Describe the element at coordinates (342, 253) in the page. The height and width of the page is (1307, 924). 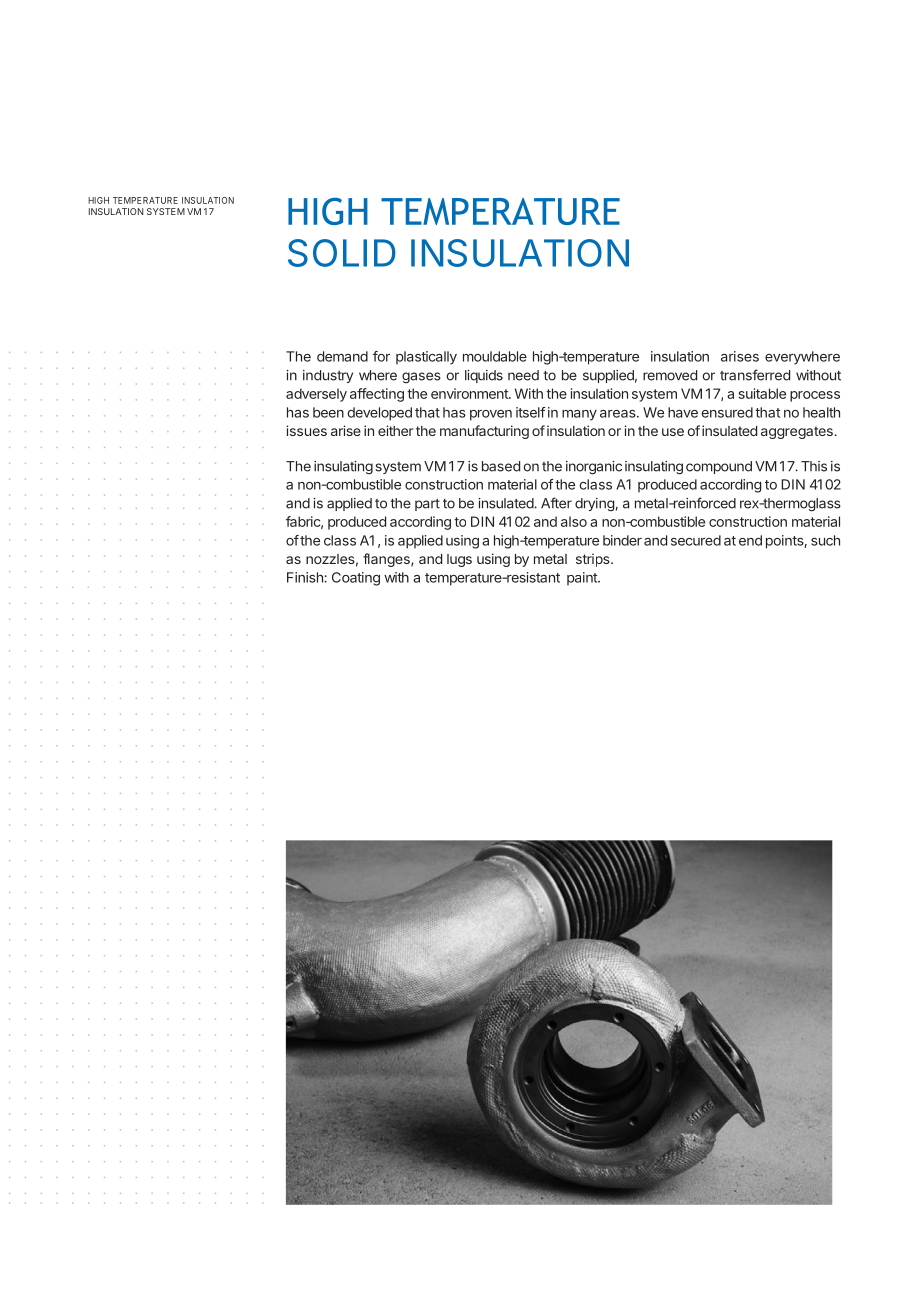
I see `SOLID` at that location.
